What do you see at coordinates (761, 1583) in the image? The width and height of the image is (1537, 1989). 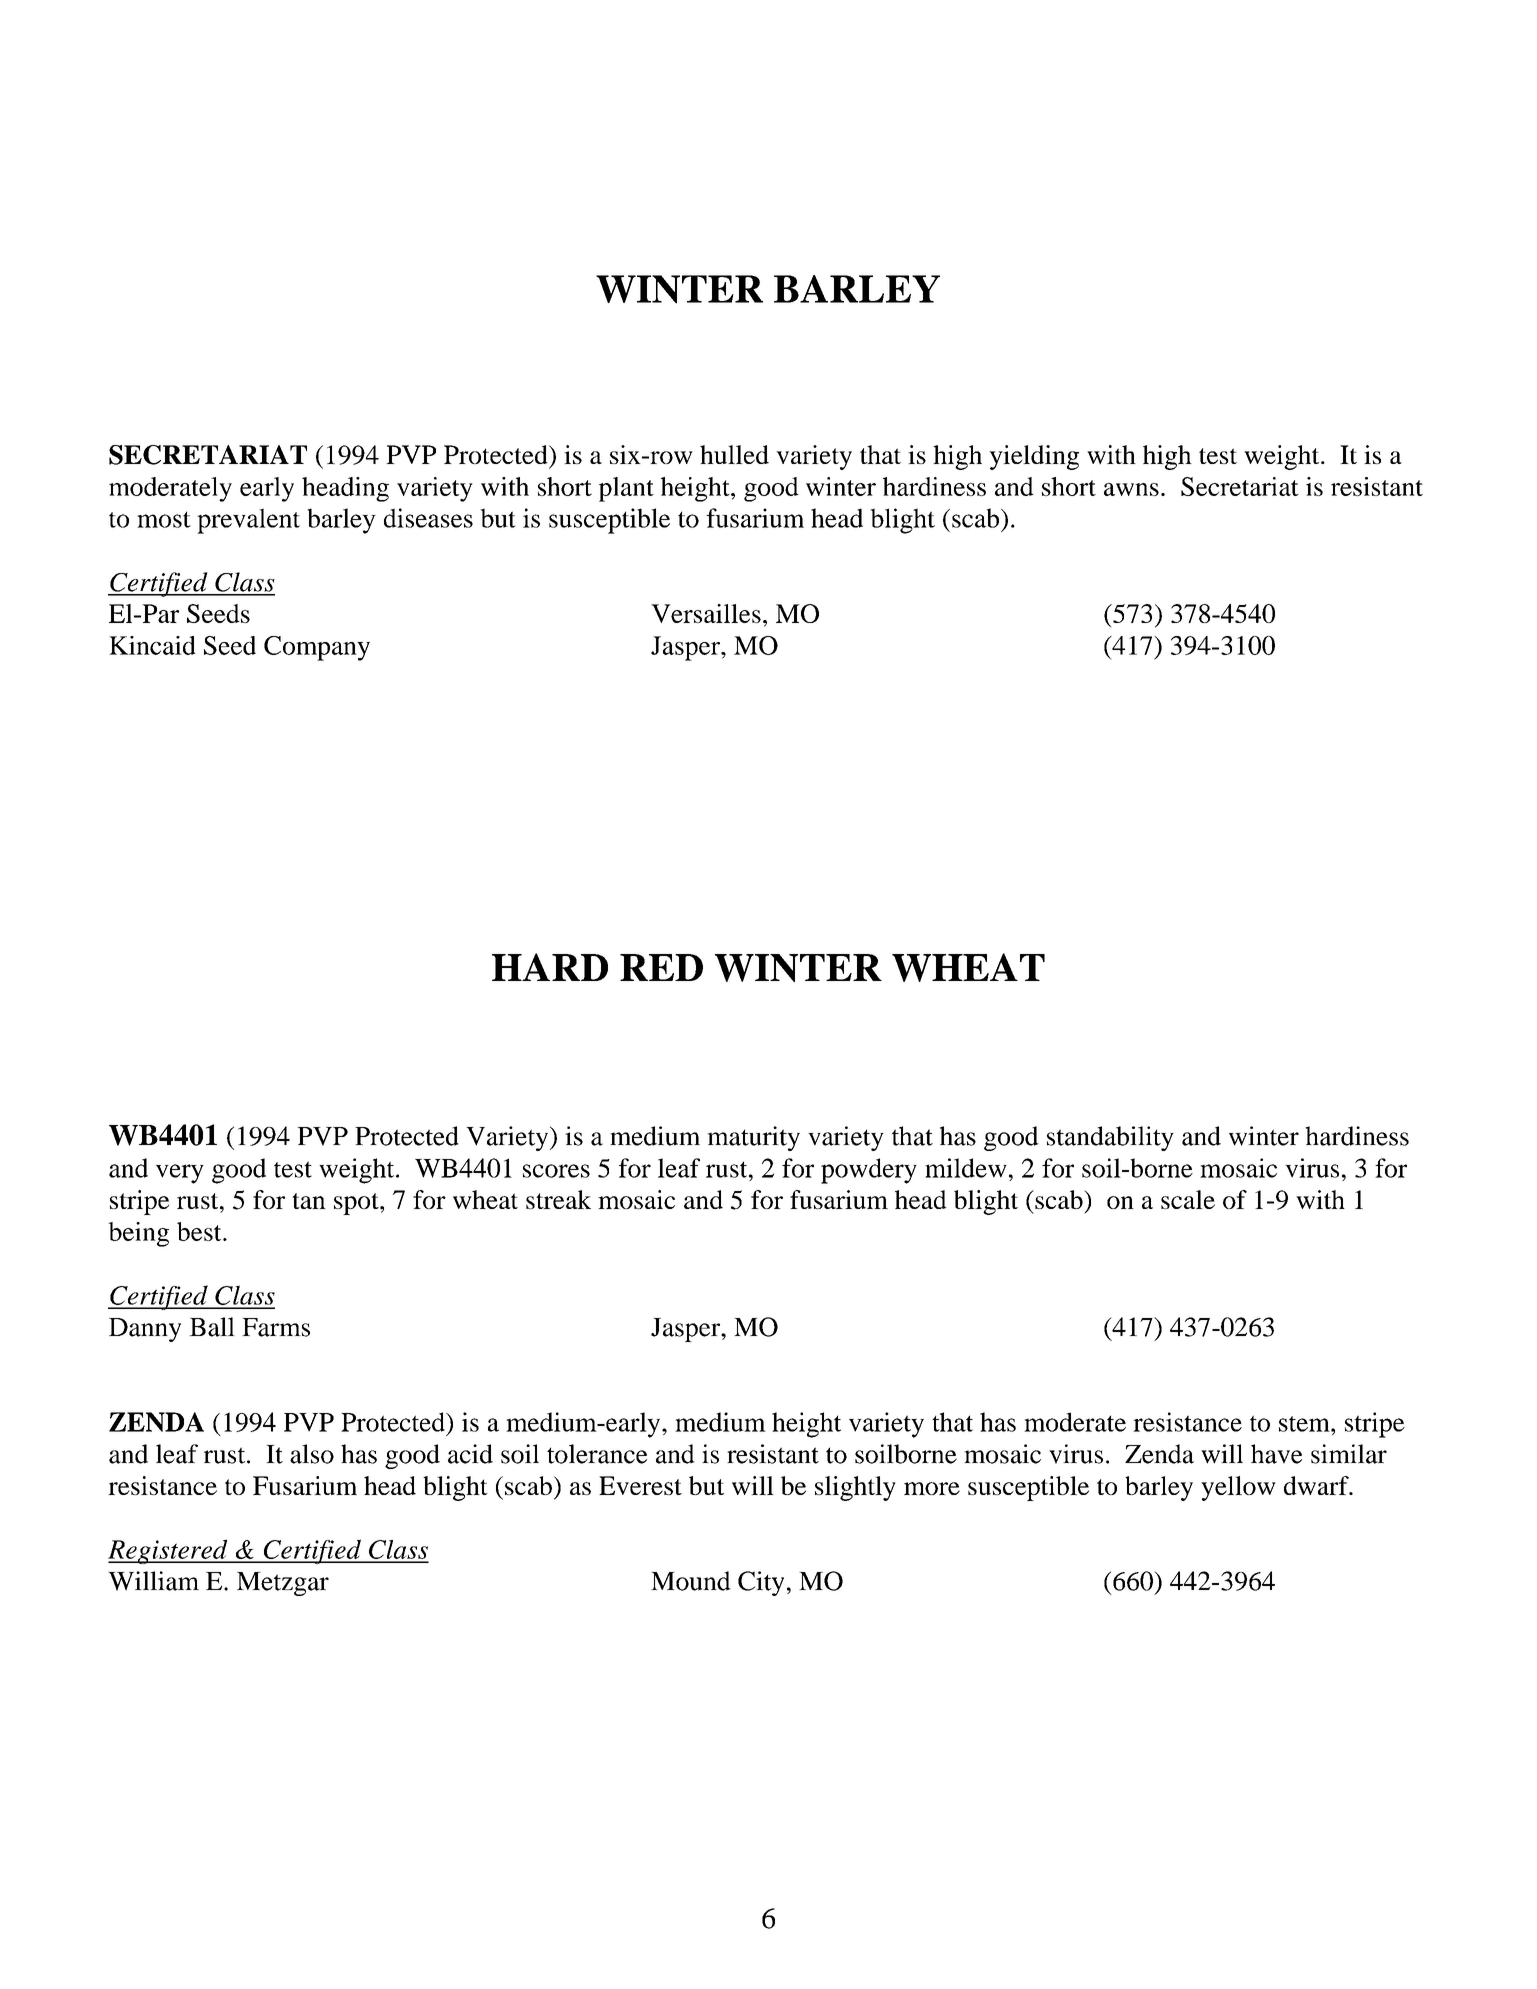 I see `City` at bounding box center [761, 1583].
